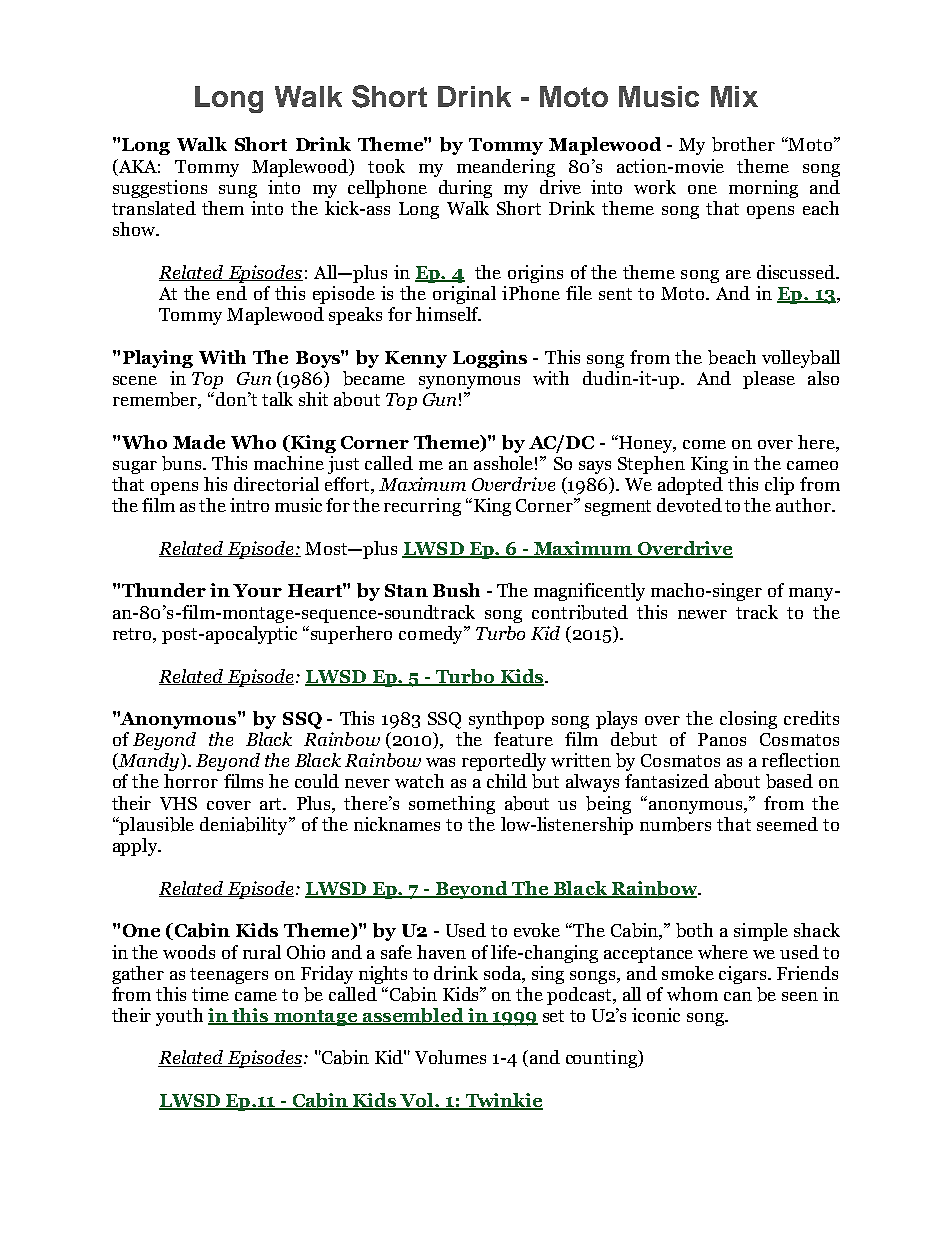 This screenshot has height=1233, width=952. Describe the element at coordinates (238, 191) in the screenshot. I see `sung` at that location.
